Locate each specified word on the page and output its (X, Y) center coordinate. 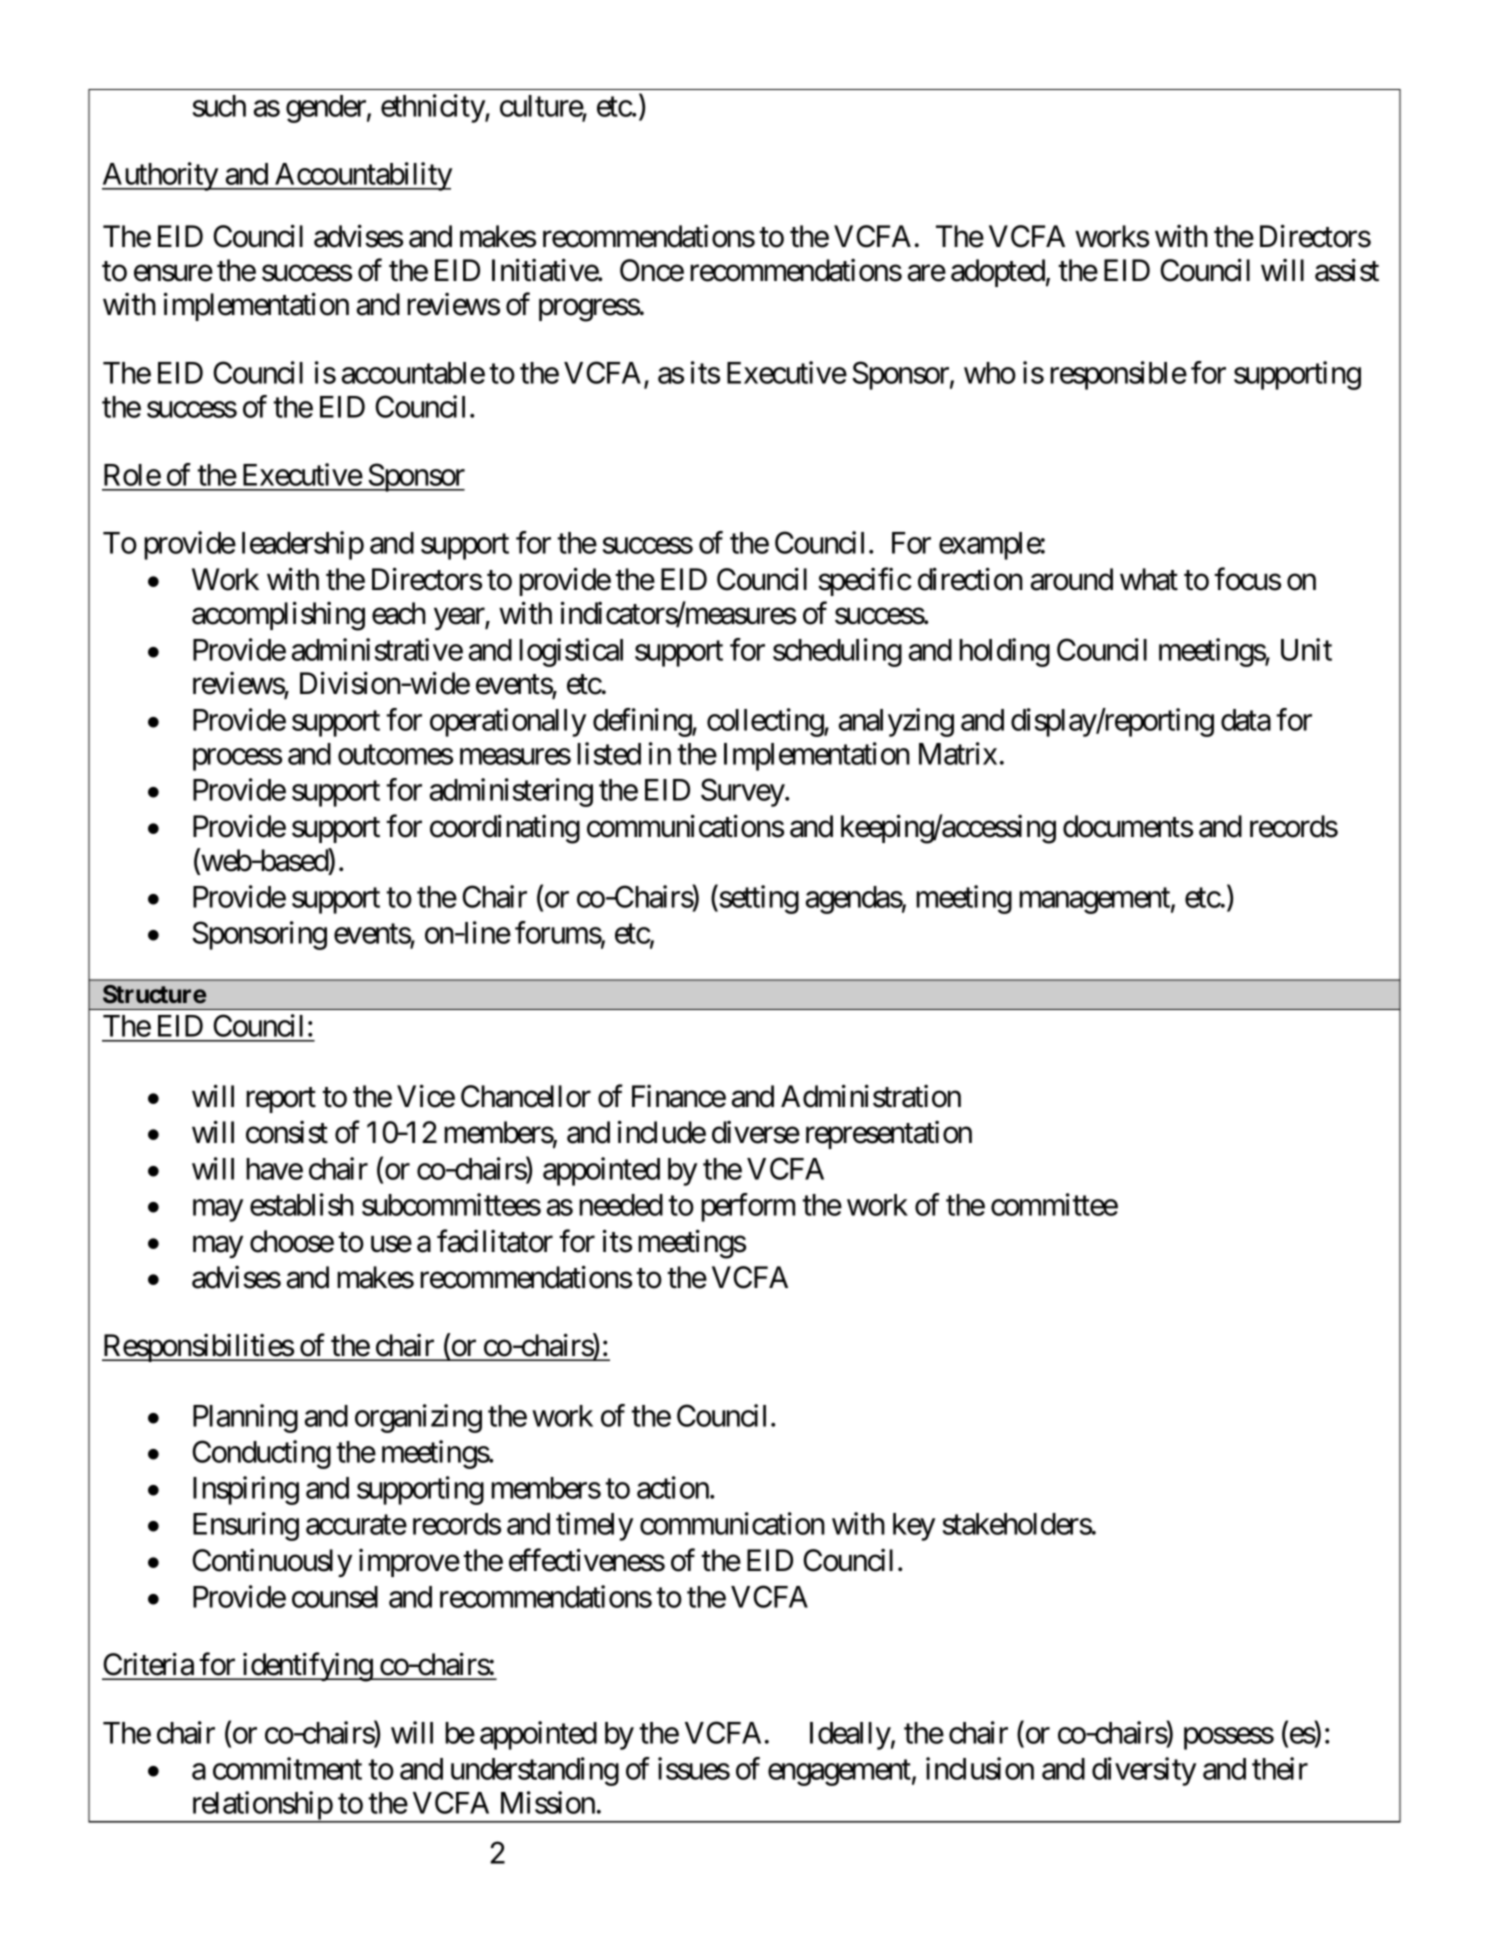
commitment (287, 1768)
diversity (1144, 1771)
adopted (998, 273)
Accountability (362, 176)
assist (1347, 270)
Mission (548, 1802)
